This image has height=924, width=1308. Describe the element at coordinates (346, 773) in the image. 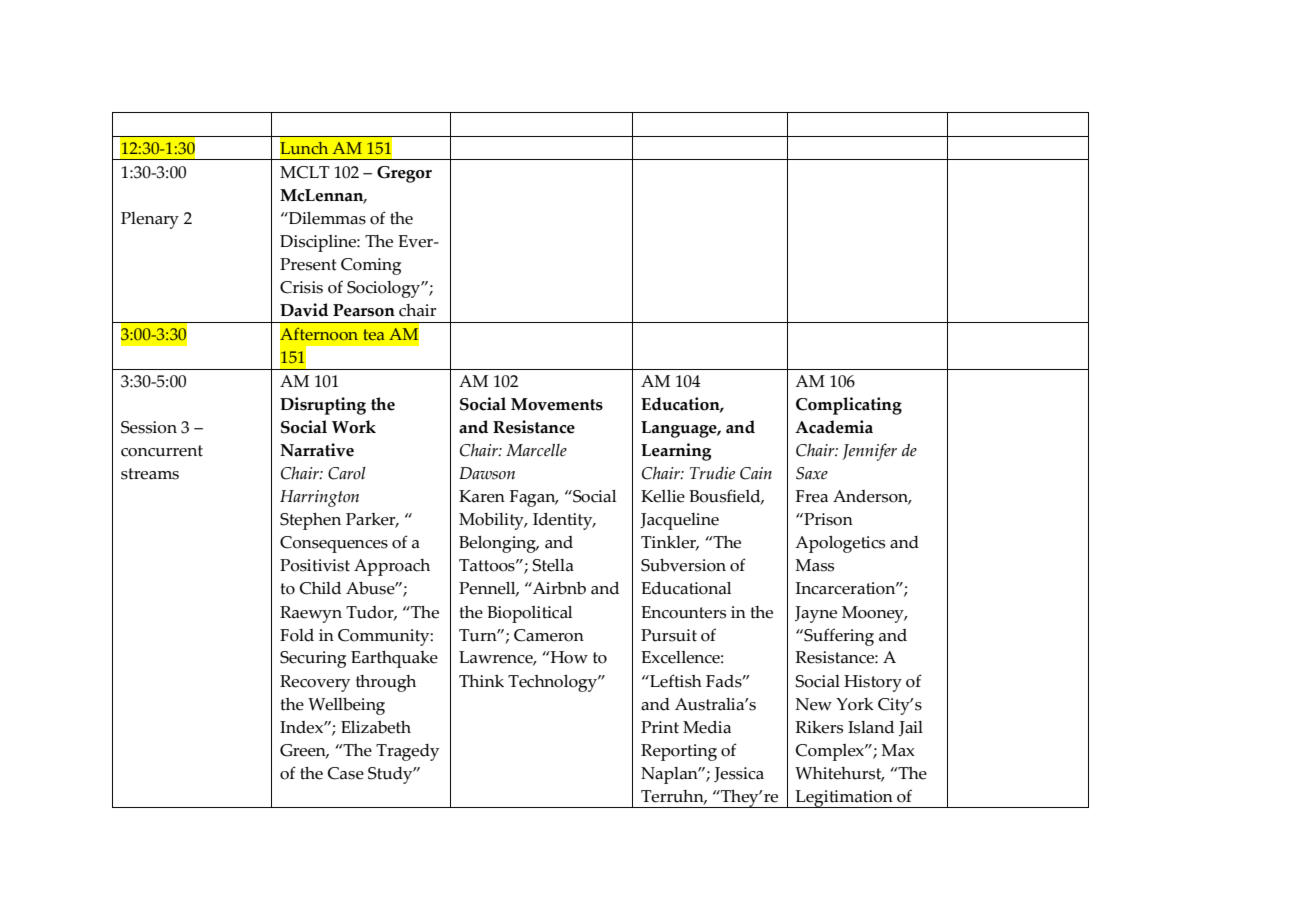

I see `Case` at that location.
